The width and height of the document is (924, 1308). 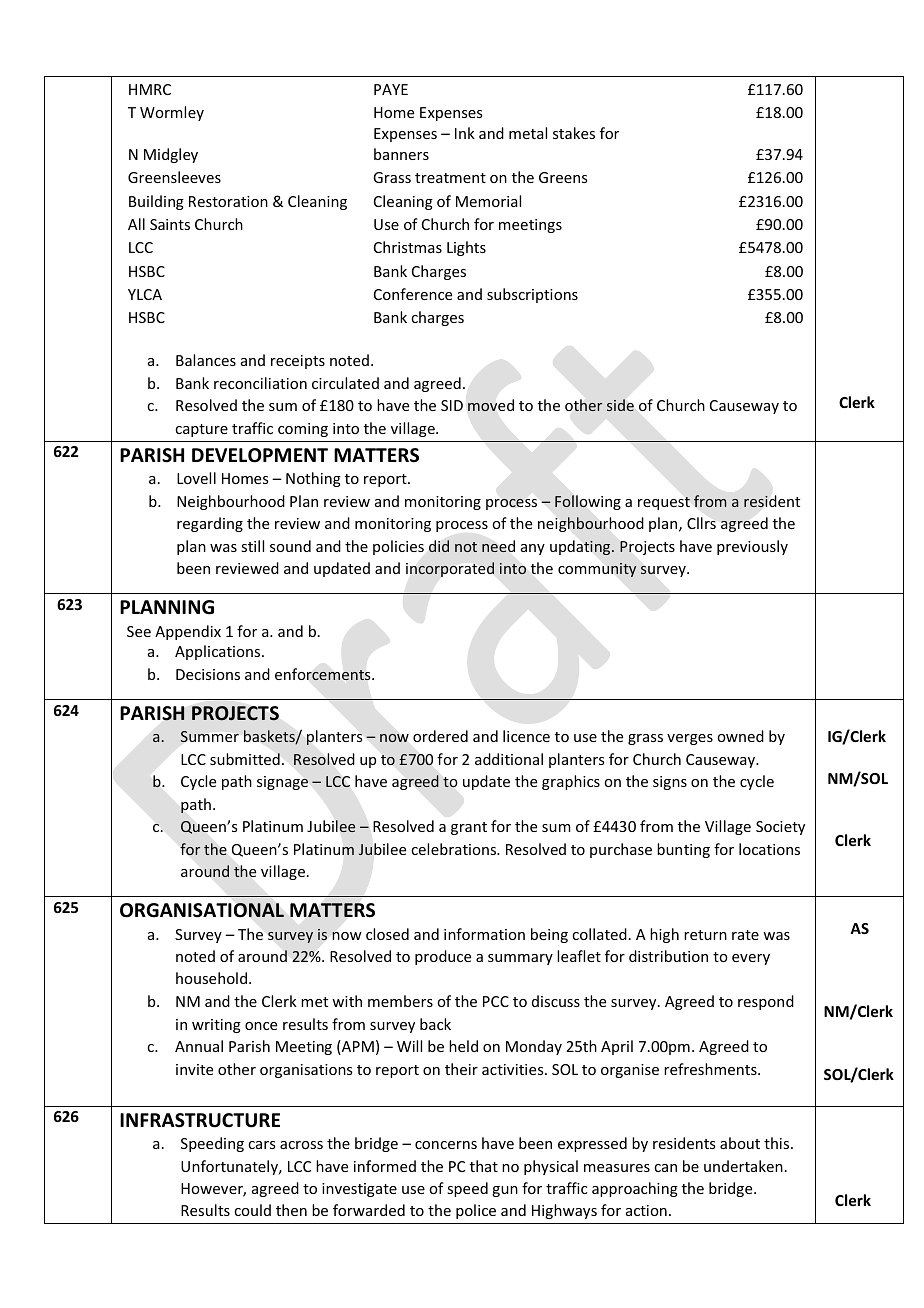 What do you see at coordinates (465, 133) in the document?
I see `Ink` at bounding box center [465, 133].
